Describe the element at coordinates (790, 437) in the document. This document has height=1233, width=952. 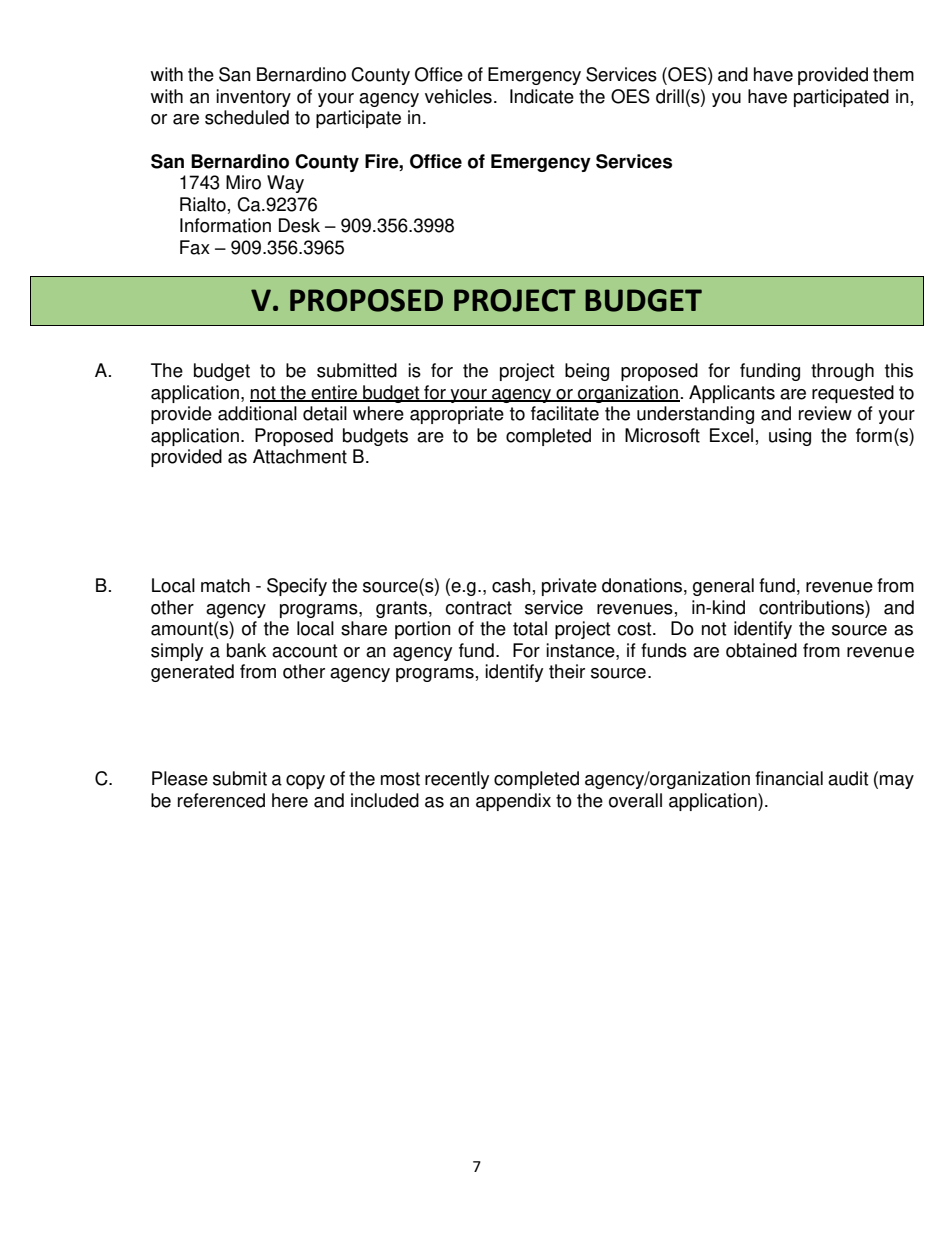
I see `using` at that location.
